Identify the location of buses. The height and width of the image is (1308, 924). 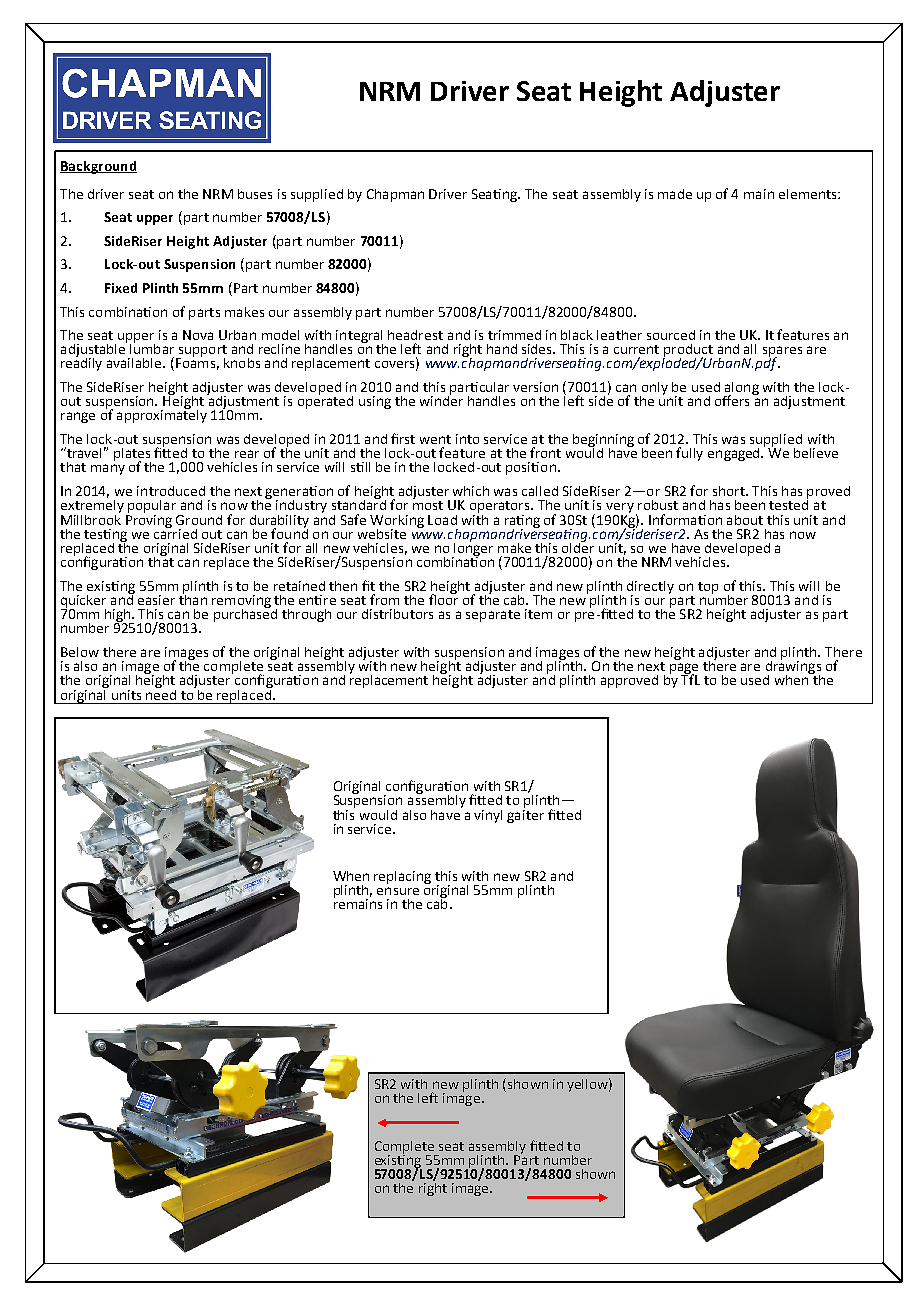
(255, 194).
